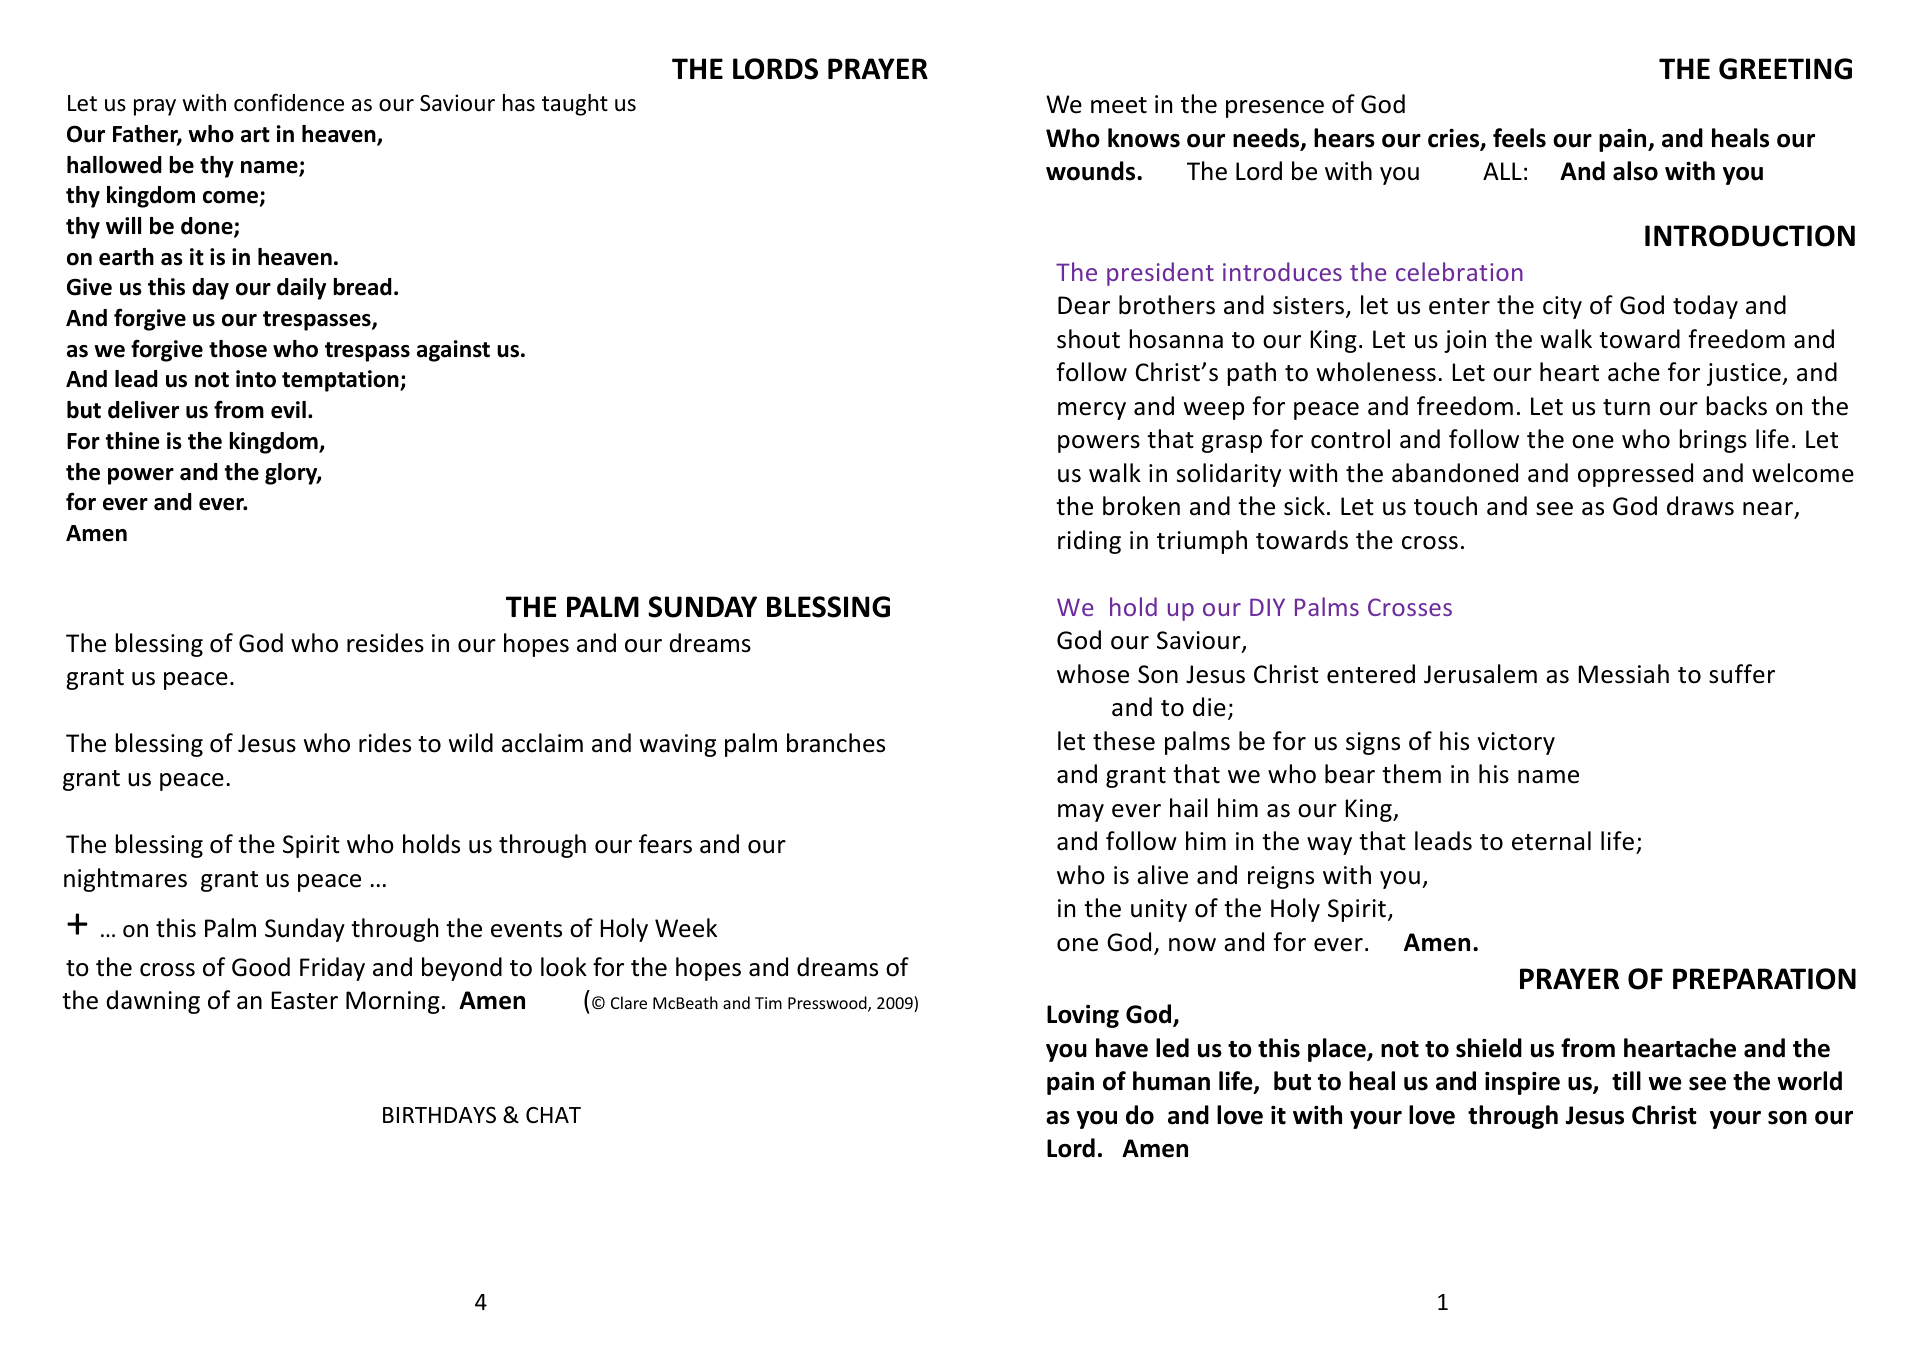 The width and height of the image is (1924, 1361). Describe the element at coordinates (439, 1115) in the image. I see `BIRTHDAYS` at that location.
